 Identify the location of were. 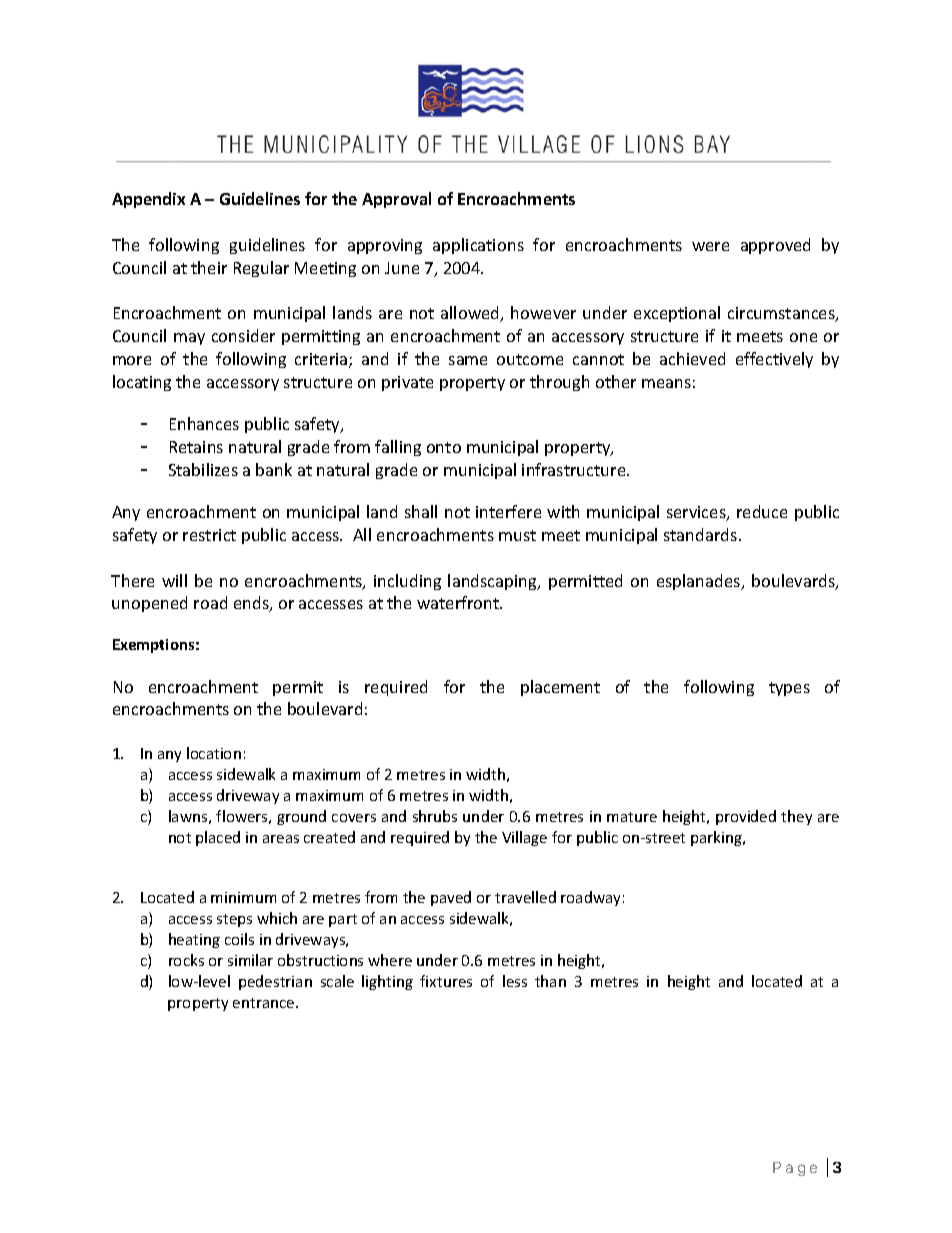
(710, 246).
